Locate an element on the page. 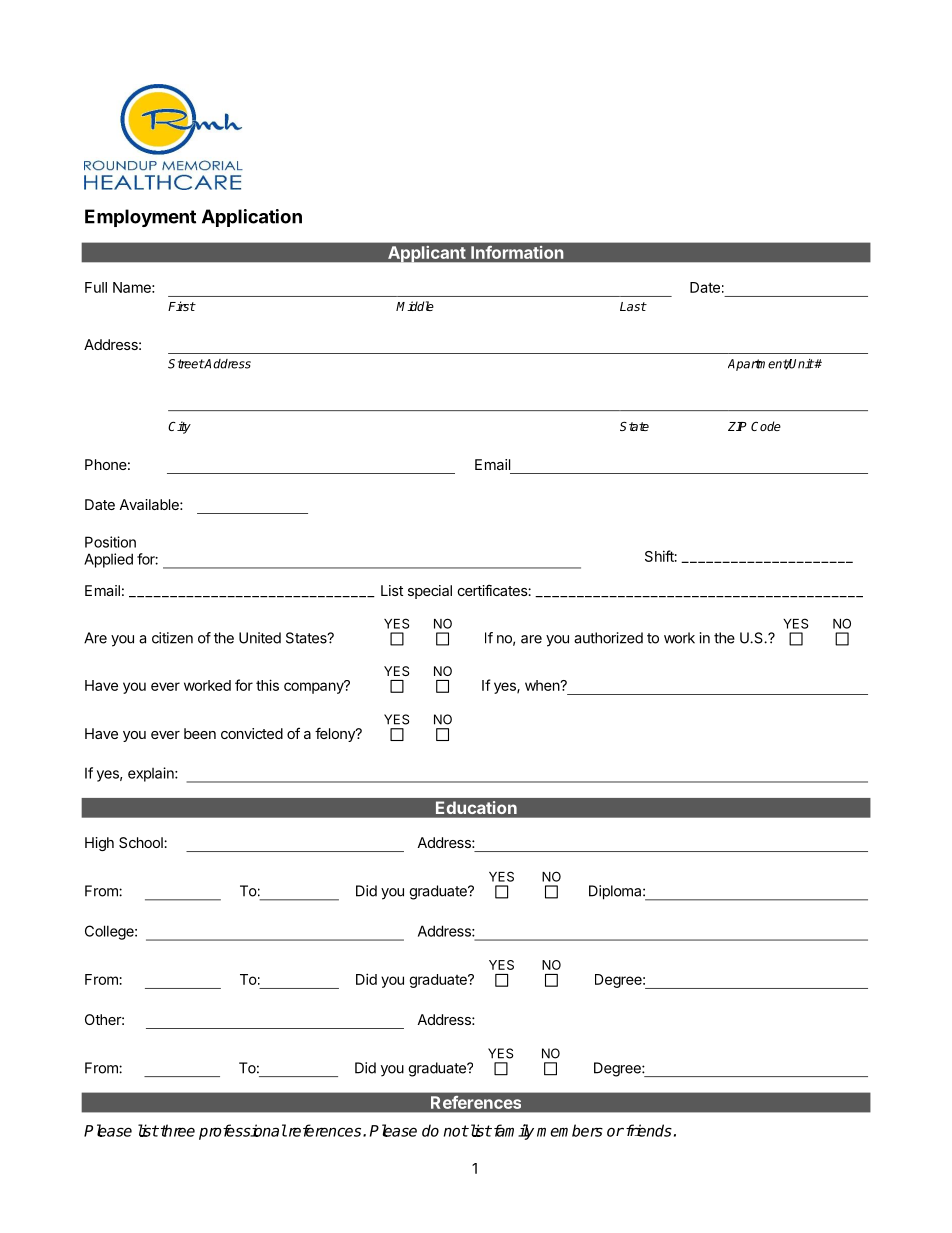  Middle is located at coordinates (415, 306).
